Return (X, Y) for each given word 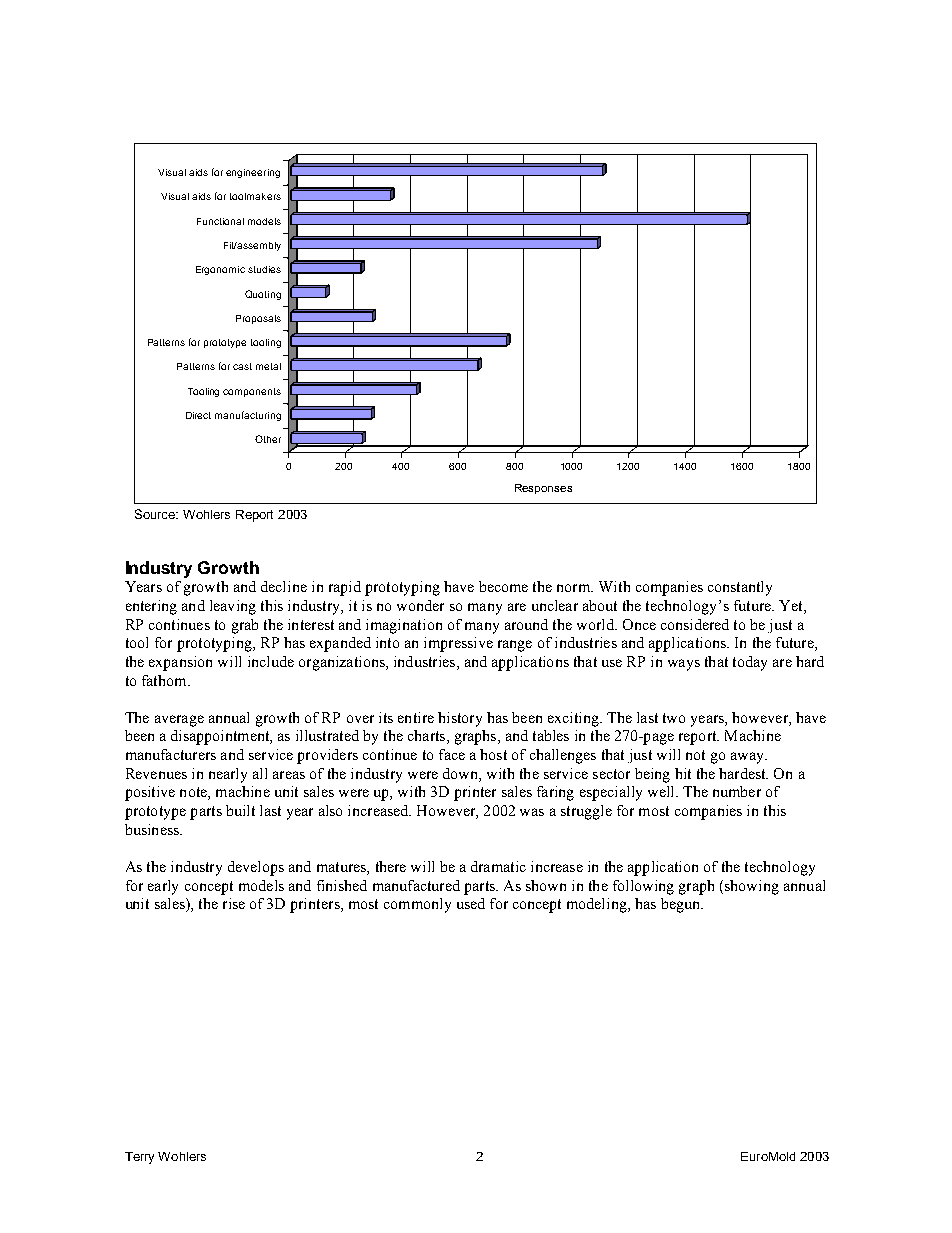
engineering (253, 173)
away (748, 758)
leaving (233, 607)
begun (681, 905)
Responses (543, 489)
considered (695, 624)
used (471, 903)
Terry (139, 1158)
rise (234, 903)
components (252, 392)
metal (268, 366)
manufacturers (171, 754)
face (452, 754)
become (503, 586)
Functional (220, 221)
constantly (740, 588)
